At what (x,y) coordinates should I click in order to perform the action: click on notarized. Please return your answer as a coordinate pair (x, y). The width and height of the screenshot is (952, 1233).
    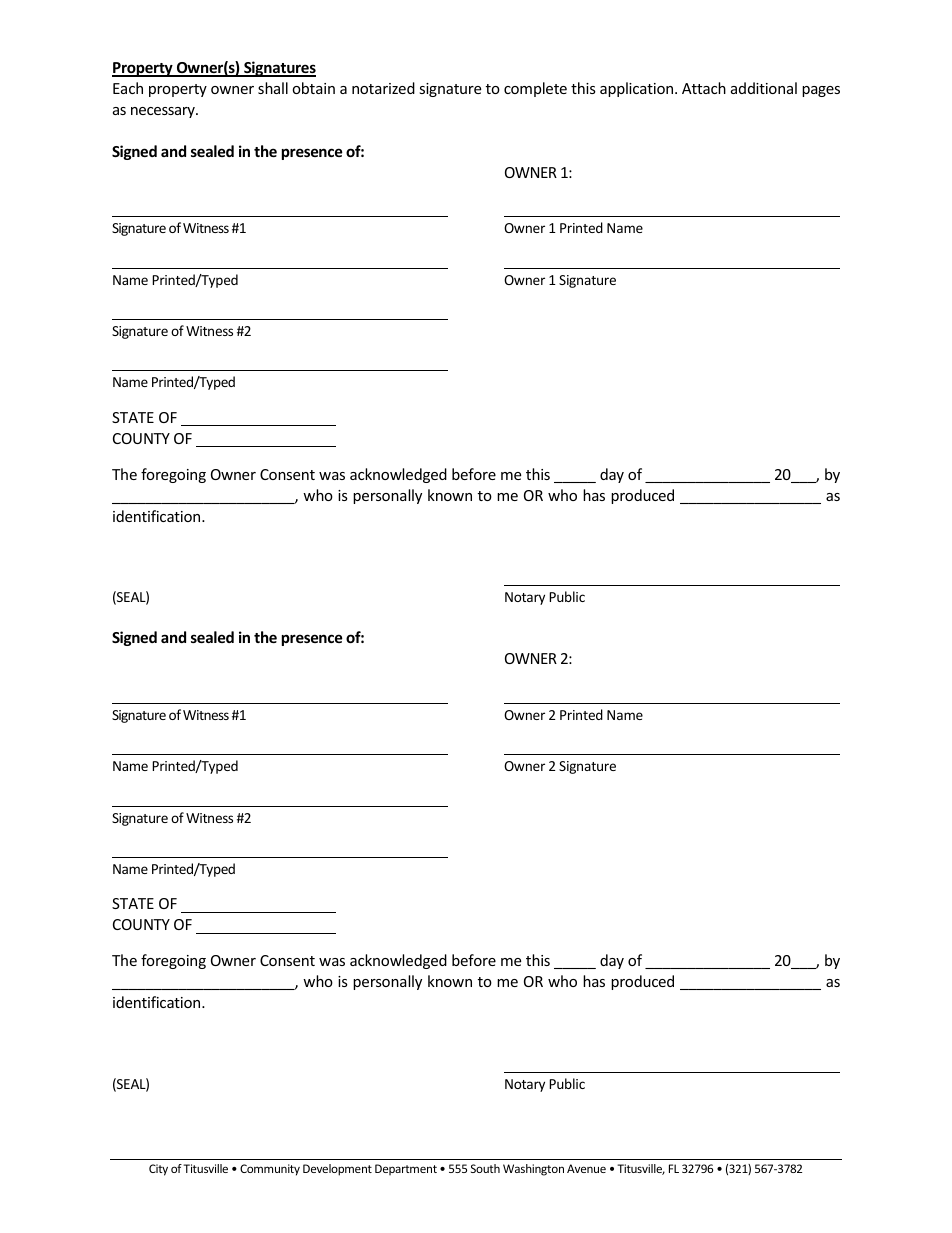
    Looking at the image, I should click on (383, 88).
